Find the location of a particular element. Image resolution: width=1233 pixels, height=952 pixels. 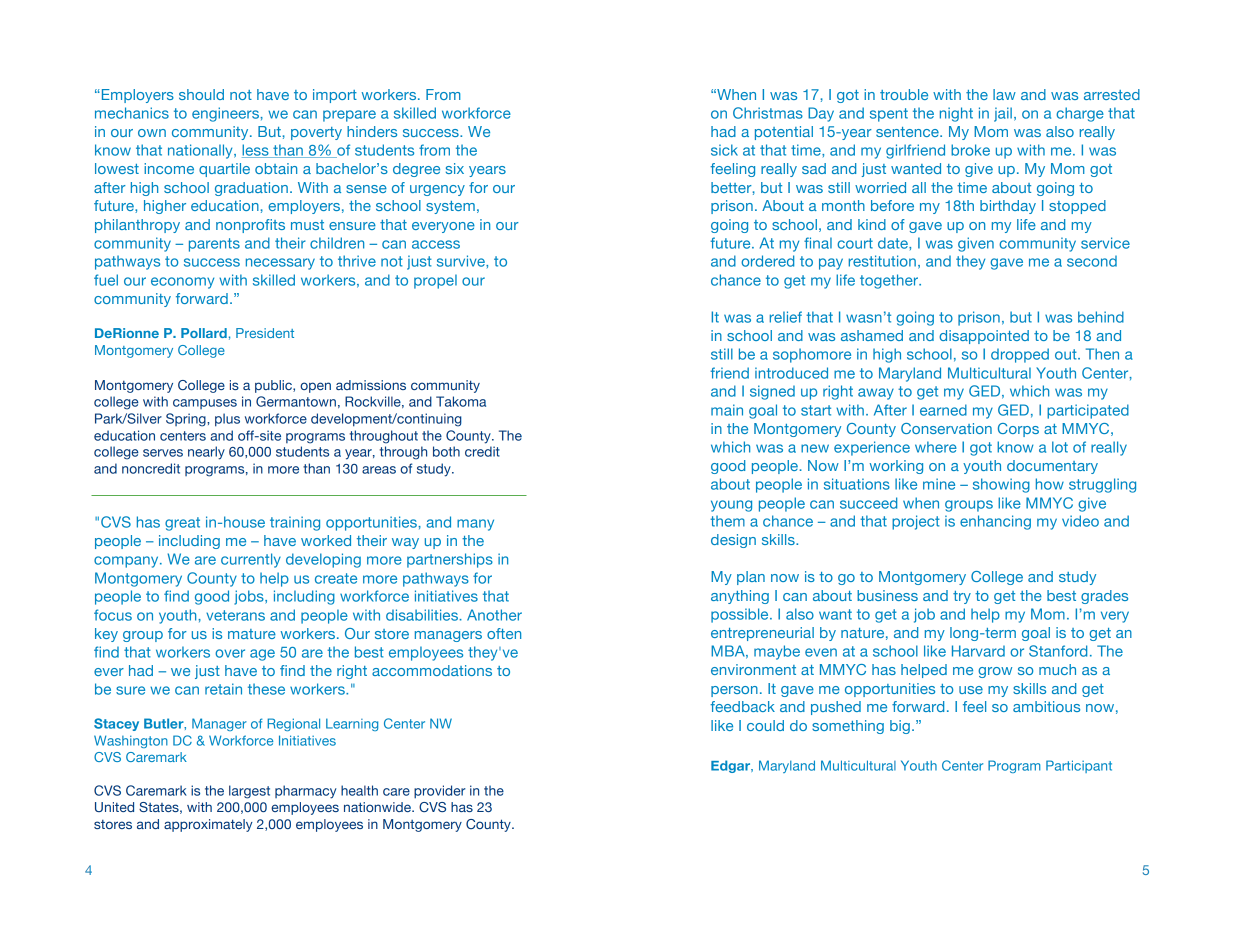

jail is located at coordinates (1003, 114).
